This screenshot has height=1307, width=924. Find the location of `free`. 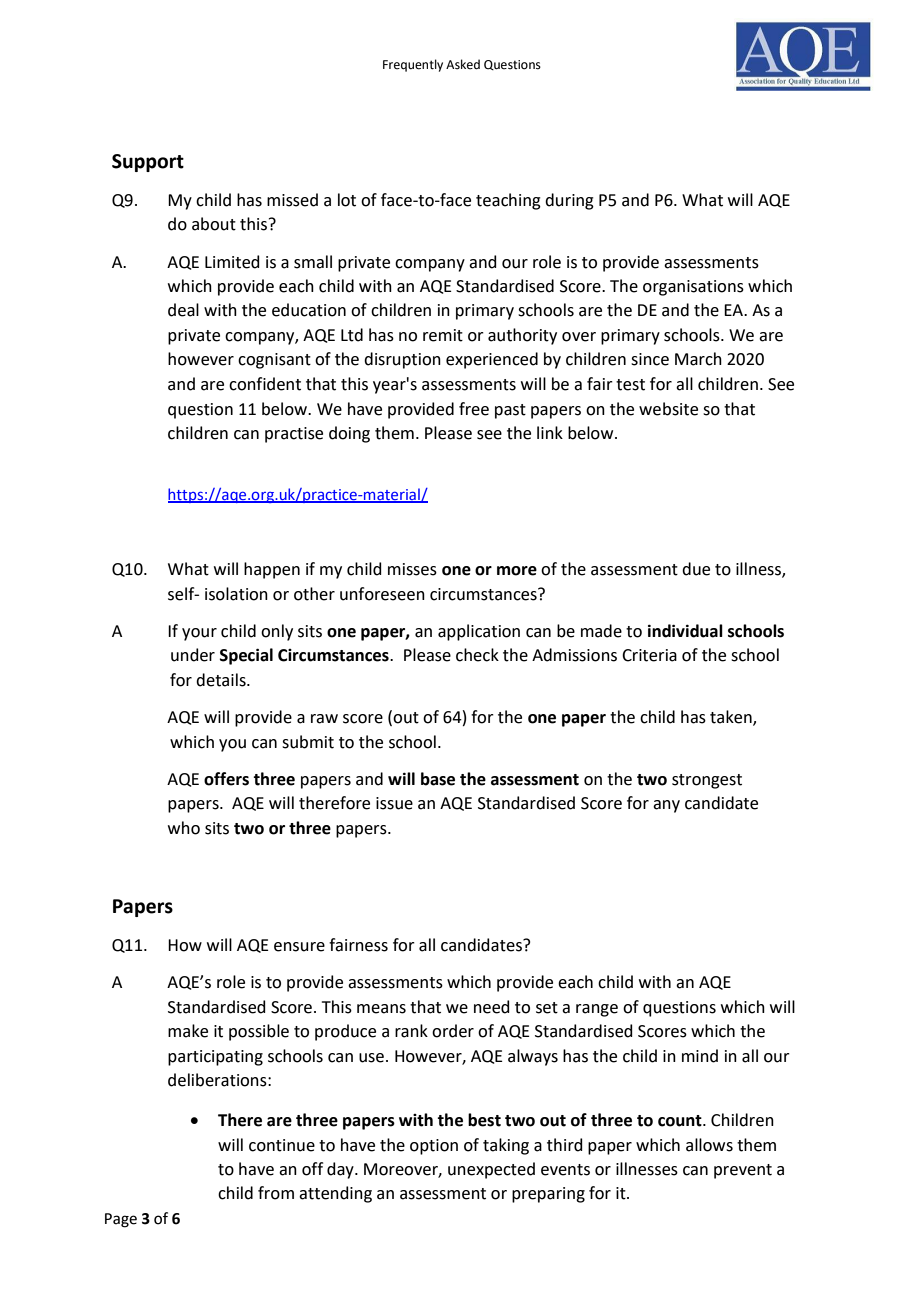

free is located at coordinates (474, 409).
